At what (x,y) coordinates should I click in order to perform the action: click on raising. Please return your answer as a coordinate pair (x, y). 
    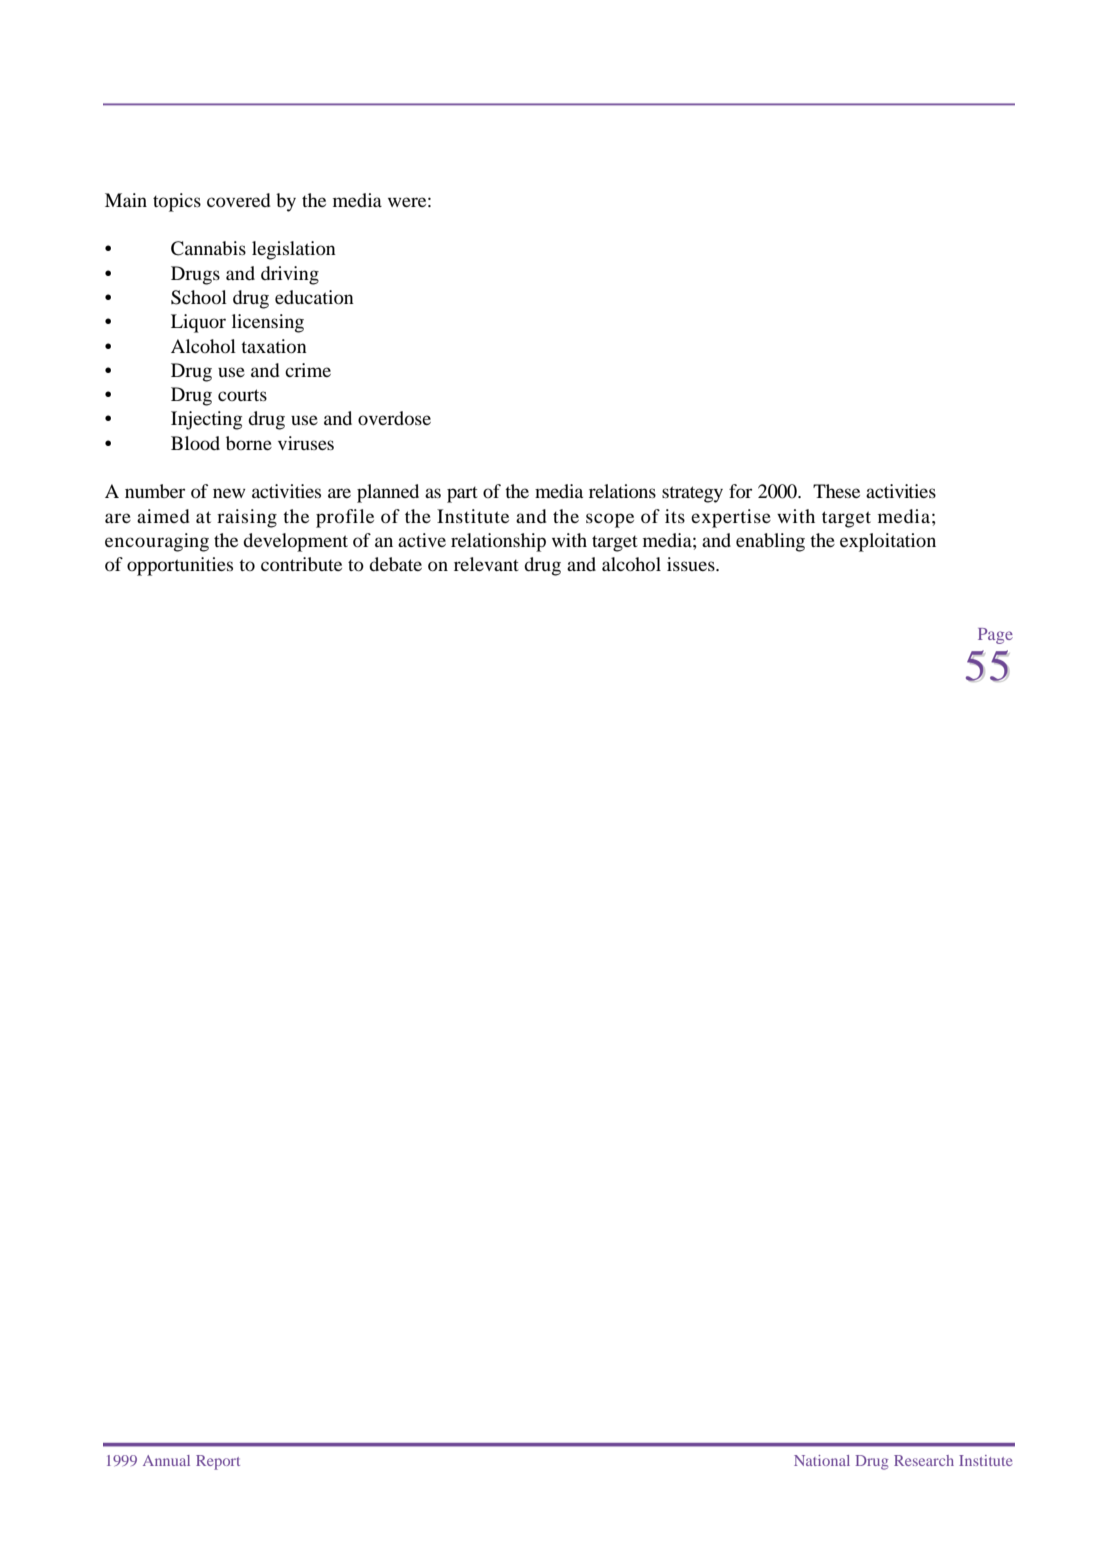
    Looking at the image, I should click on (247, 518).
